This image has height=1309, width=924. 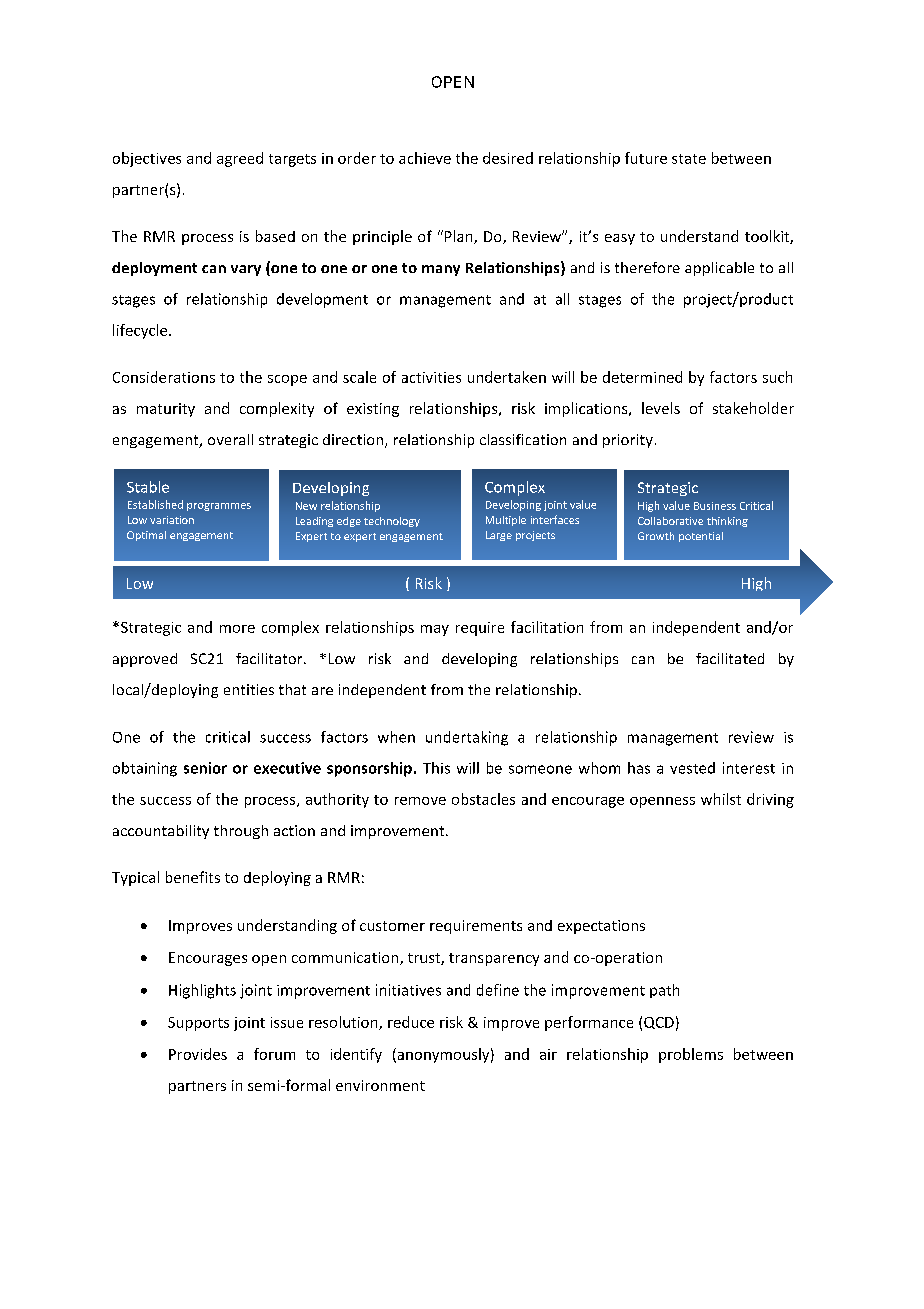 What do you see at coordinates (411, 1022) in the image?
I see `reduce` at bounding box center [411, 1022].
